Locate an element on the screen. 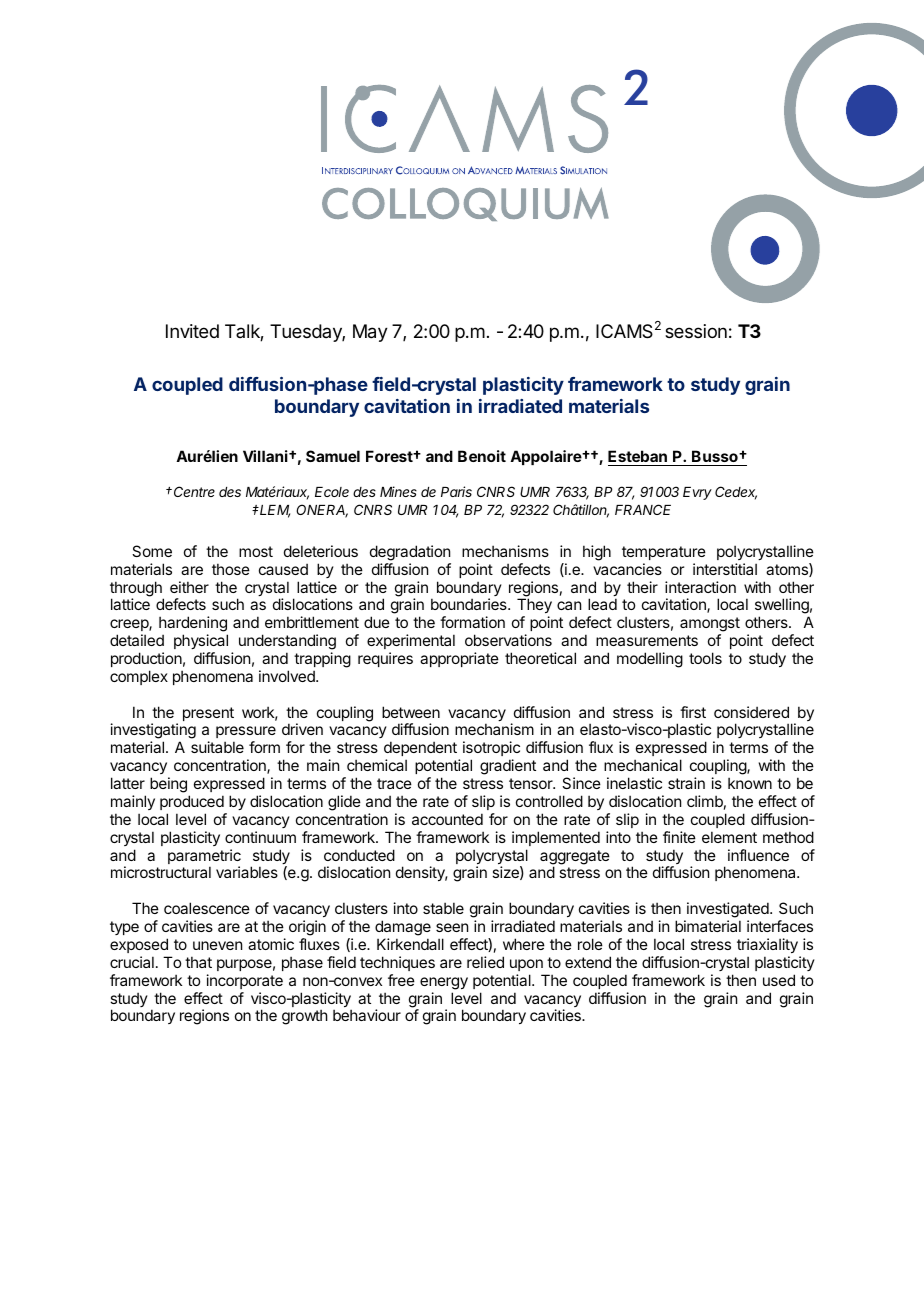  May is located at coordinates (370, 333).
